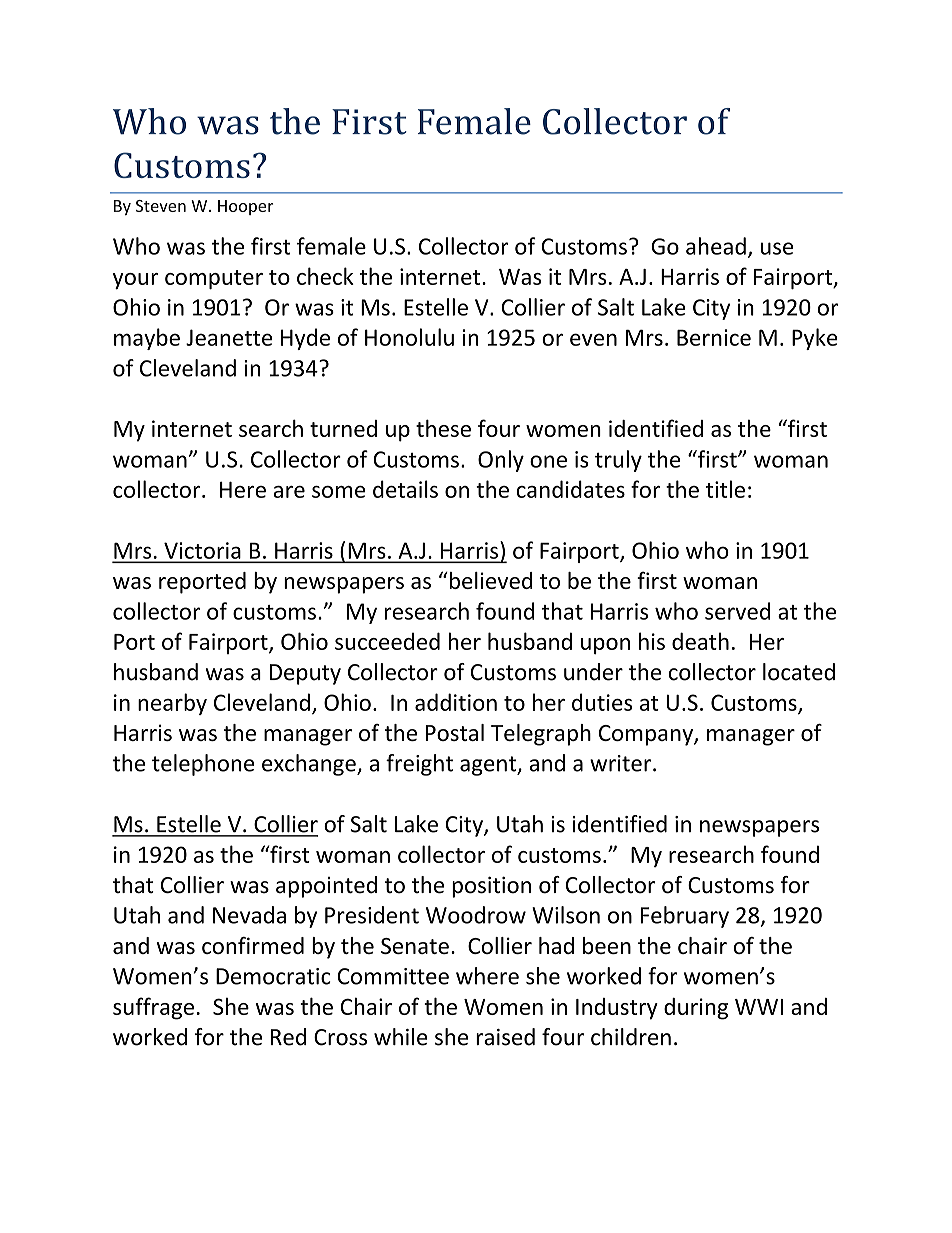 The height and width of the image is (1233, 952). Describe the element at coordinates (245, 207) in the image. I see `Hooper` at that location.
